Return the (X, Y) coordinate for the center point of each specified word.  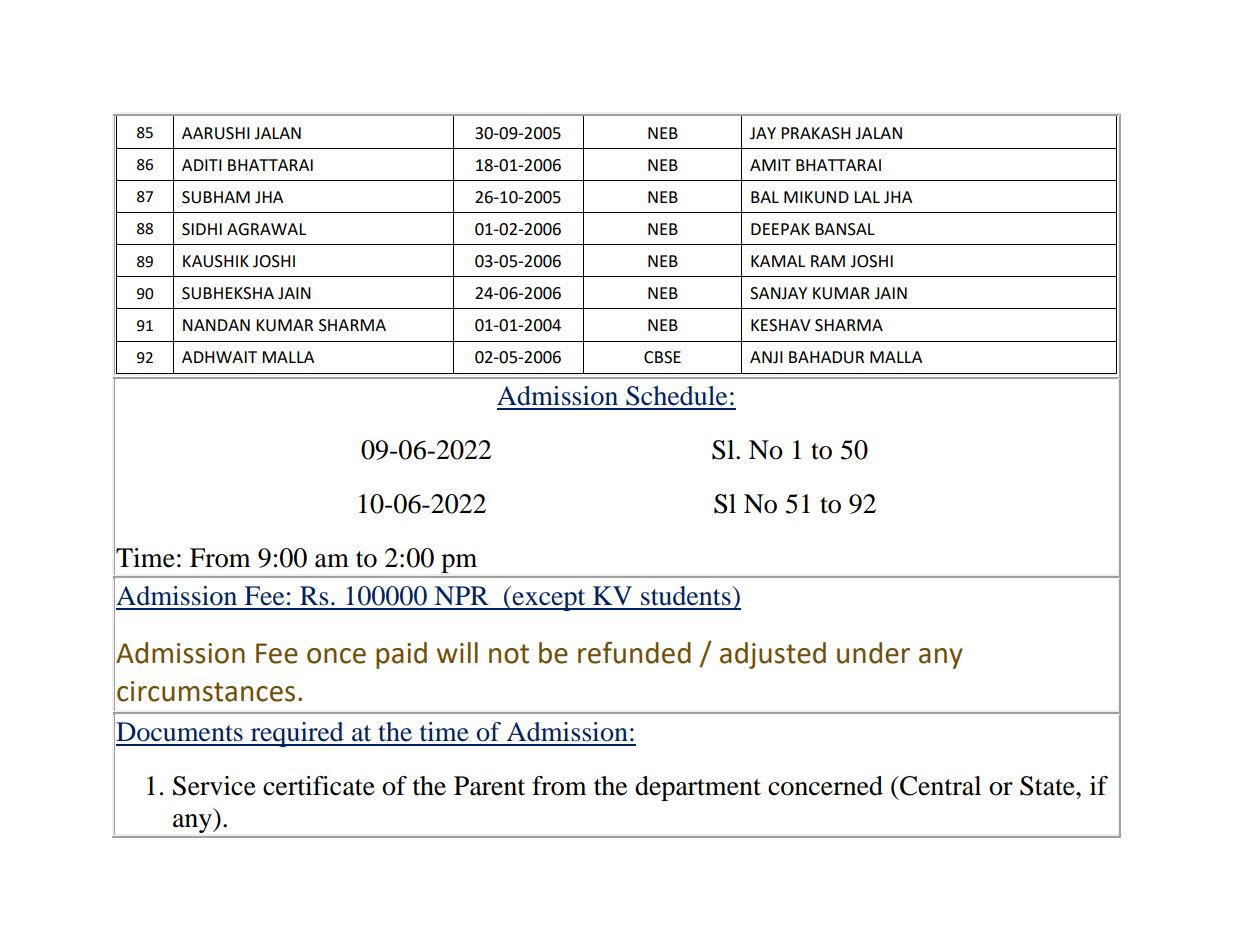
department (698, 788)
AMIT (770, 165)
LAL (867, 197)
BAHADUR (826, 357)
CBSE (662, 357)
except (549, 599)
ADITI (202, 165)
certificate (319, 786)
